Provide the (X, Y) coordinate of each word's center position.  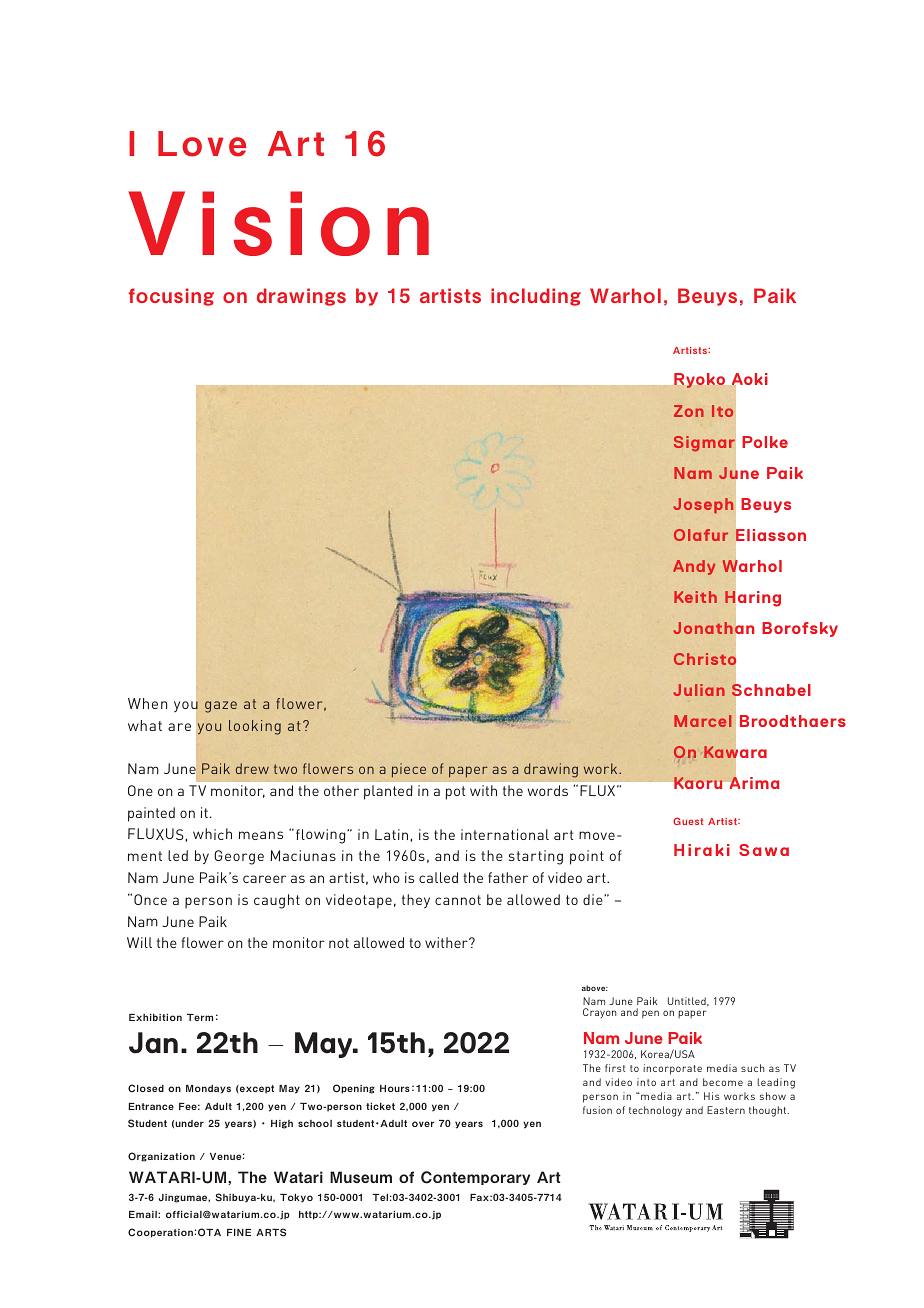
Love (202, 144)
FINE (239, 1232)
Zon (689, 411)
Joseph (703, 505)
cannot (458, 900)
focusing (171, 297)
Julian (699, 690)
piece (409, 770)
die (594, 899)
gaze (221, 707)
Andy (694, 567)
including (536, 297)
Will (139, 942)
